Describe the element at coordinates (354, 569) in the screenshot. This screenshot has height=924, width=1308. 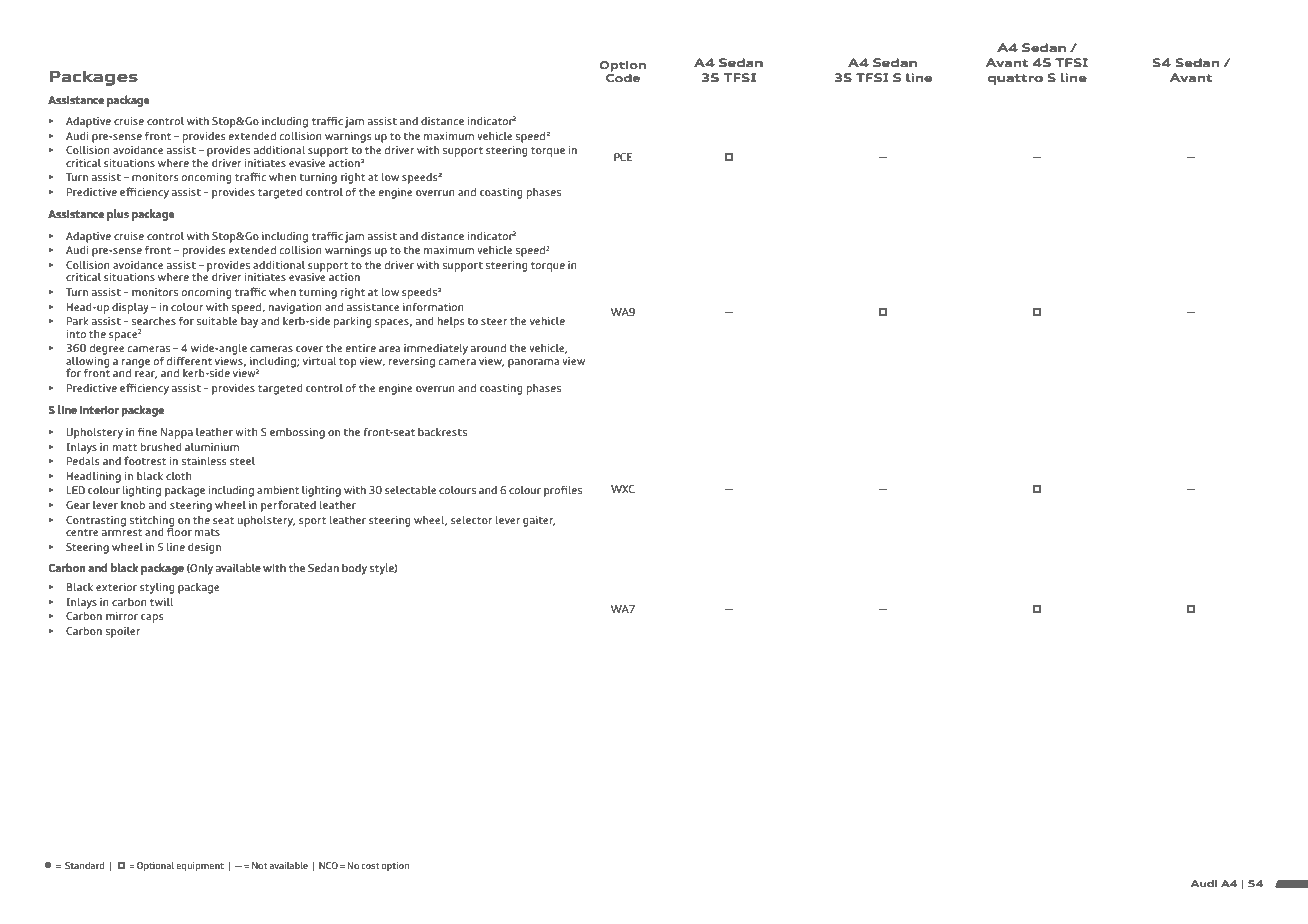
I see `body` at that location.
